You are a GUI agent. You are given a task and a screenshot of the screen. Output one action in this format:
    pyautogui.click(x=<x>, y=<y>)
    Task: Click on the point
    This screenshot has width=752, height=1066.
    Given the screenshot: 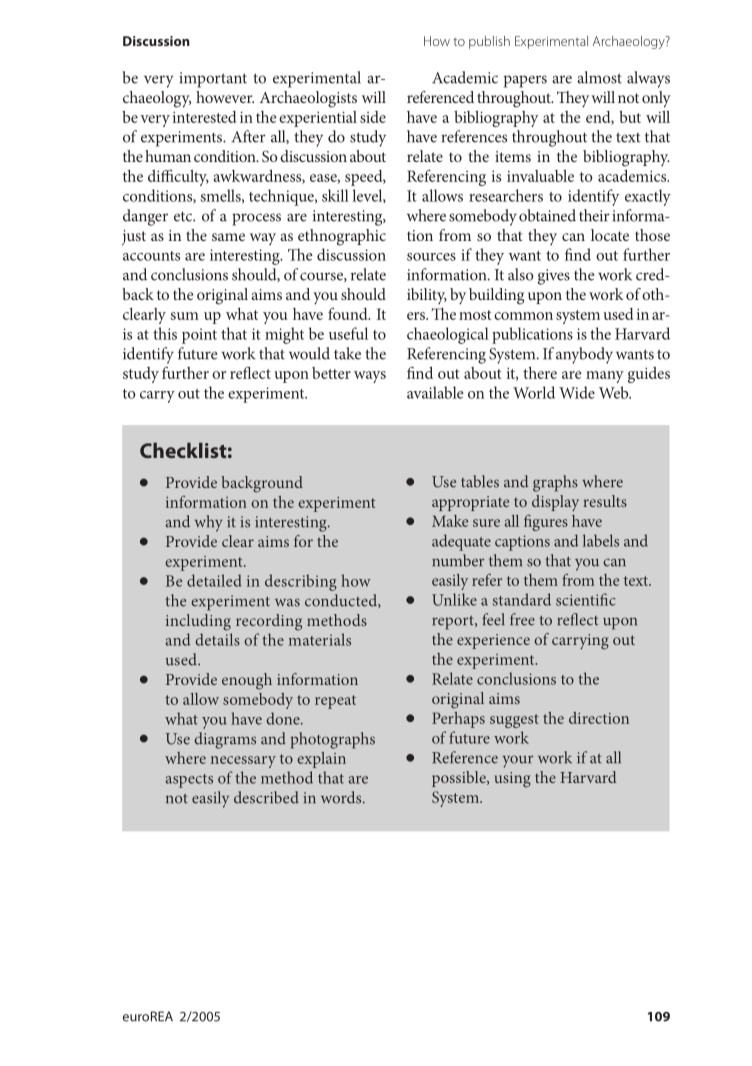 What is the action you would take?
    pyautogui.click(x=199, y=336)
